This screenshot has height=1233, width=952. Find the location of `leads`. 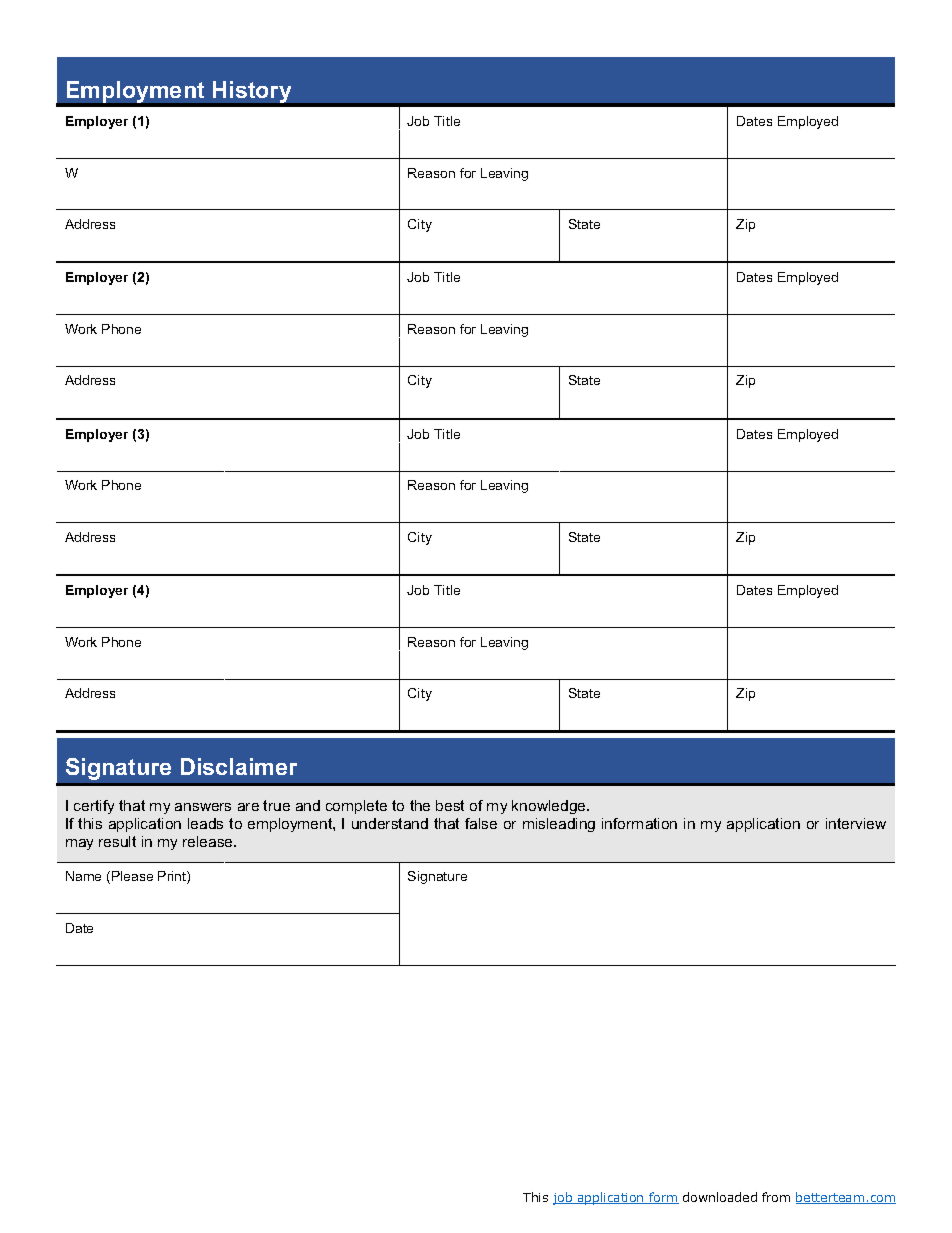

leads is located at coordinates (205, 823).
